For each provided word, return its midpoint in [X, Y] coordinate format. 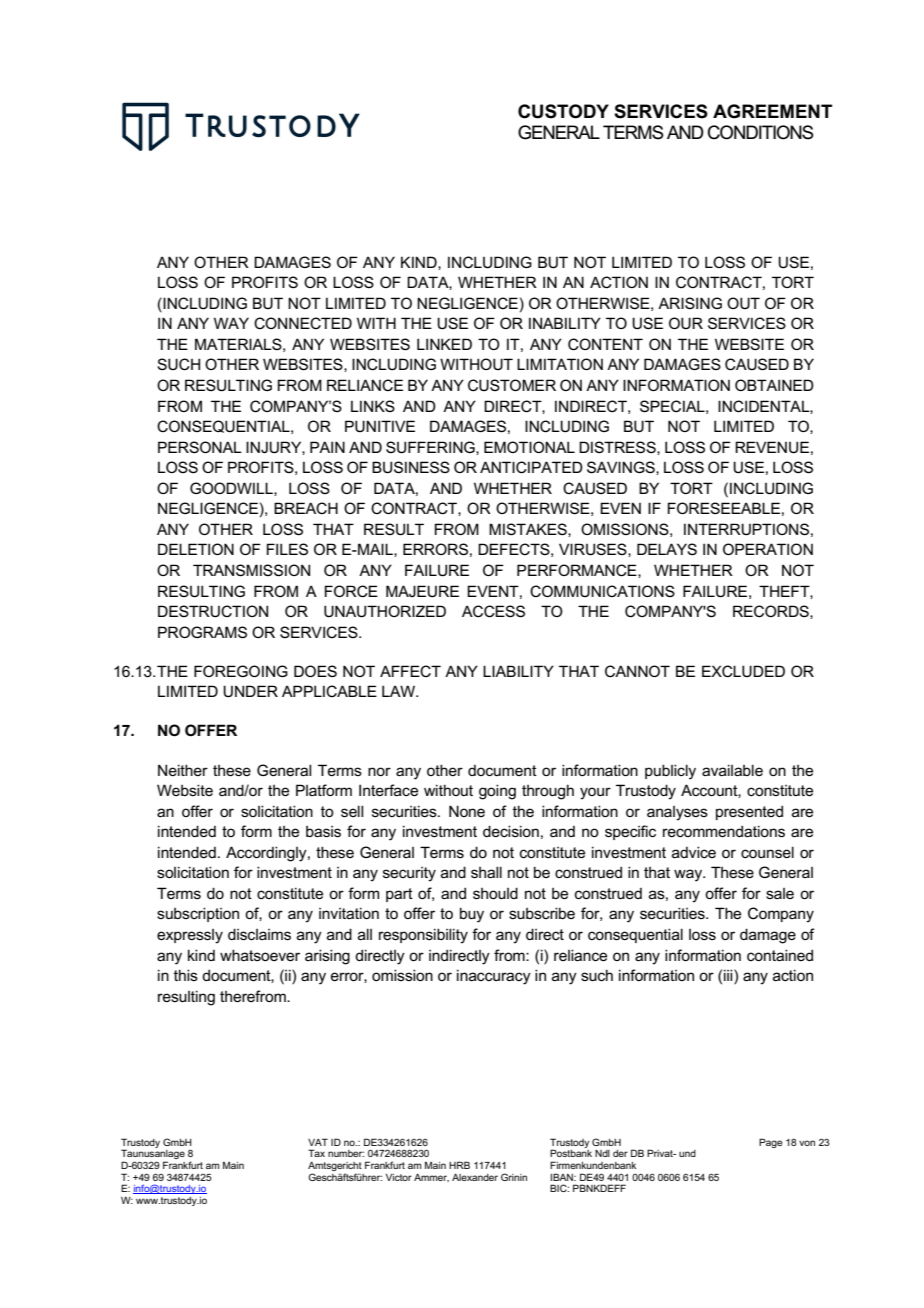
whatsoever [260, 955]
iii [729, 975]
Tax [316, 1153]
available [732, 770]
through [548, 792]
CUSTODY [563, 111]
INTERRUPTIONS [746, 529]
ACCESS [493, 611]
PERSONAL [200, 447]
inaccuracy [494, 977]
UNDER [250, 691]
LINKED [444, 344]
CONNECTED [303, 323]
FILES [287, 549]
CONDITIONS [761, 132]
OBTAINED [774, 385]
